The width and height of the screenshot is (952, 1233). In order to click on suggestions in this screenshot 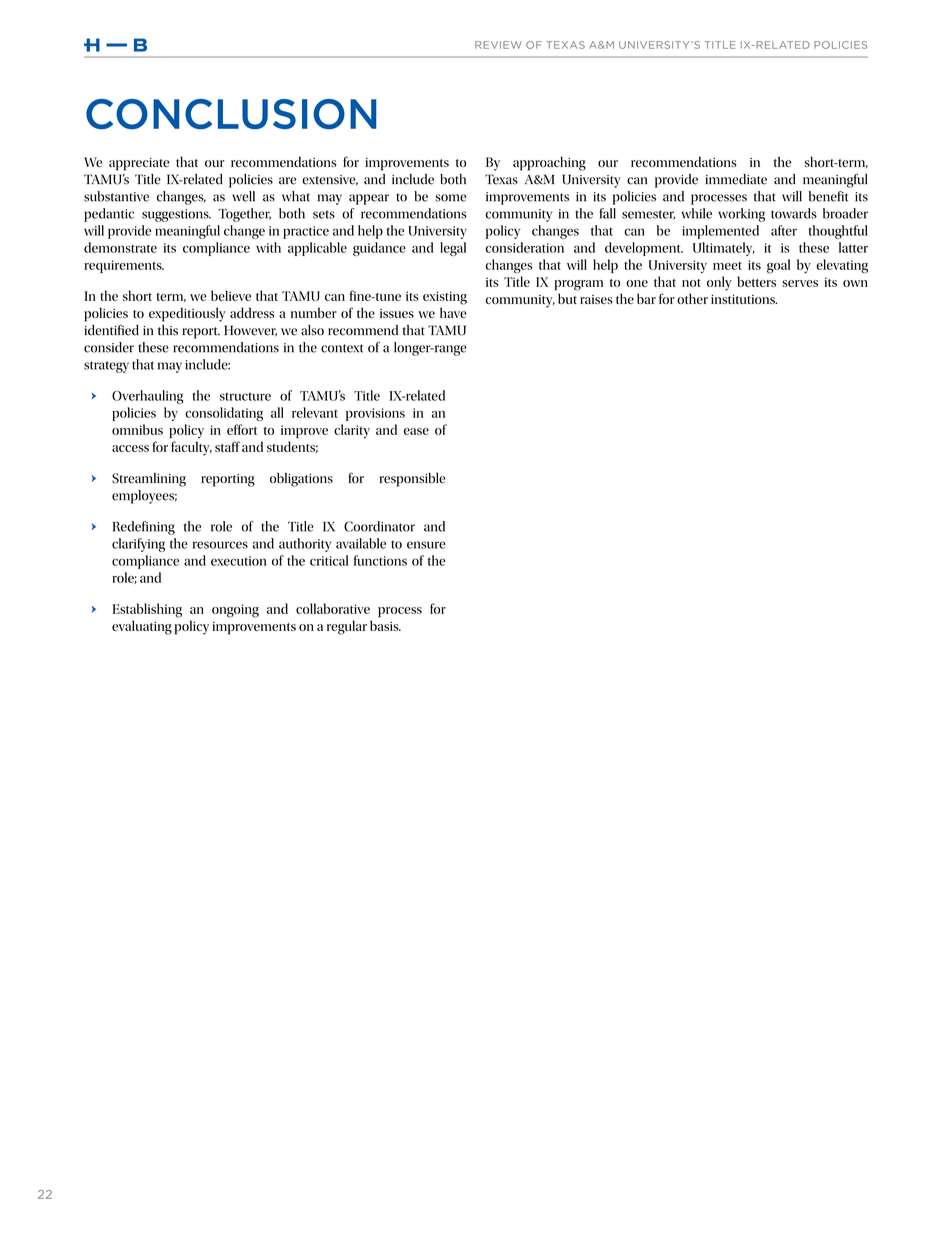, I will do `click(176, 215)`.
